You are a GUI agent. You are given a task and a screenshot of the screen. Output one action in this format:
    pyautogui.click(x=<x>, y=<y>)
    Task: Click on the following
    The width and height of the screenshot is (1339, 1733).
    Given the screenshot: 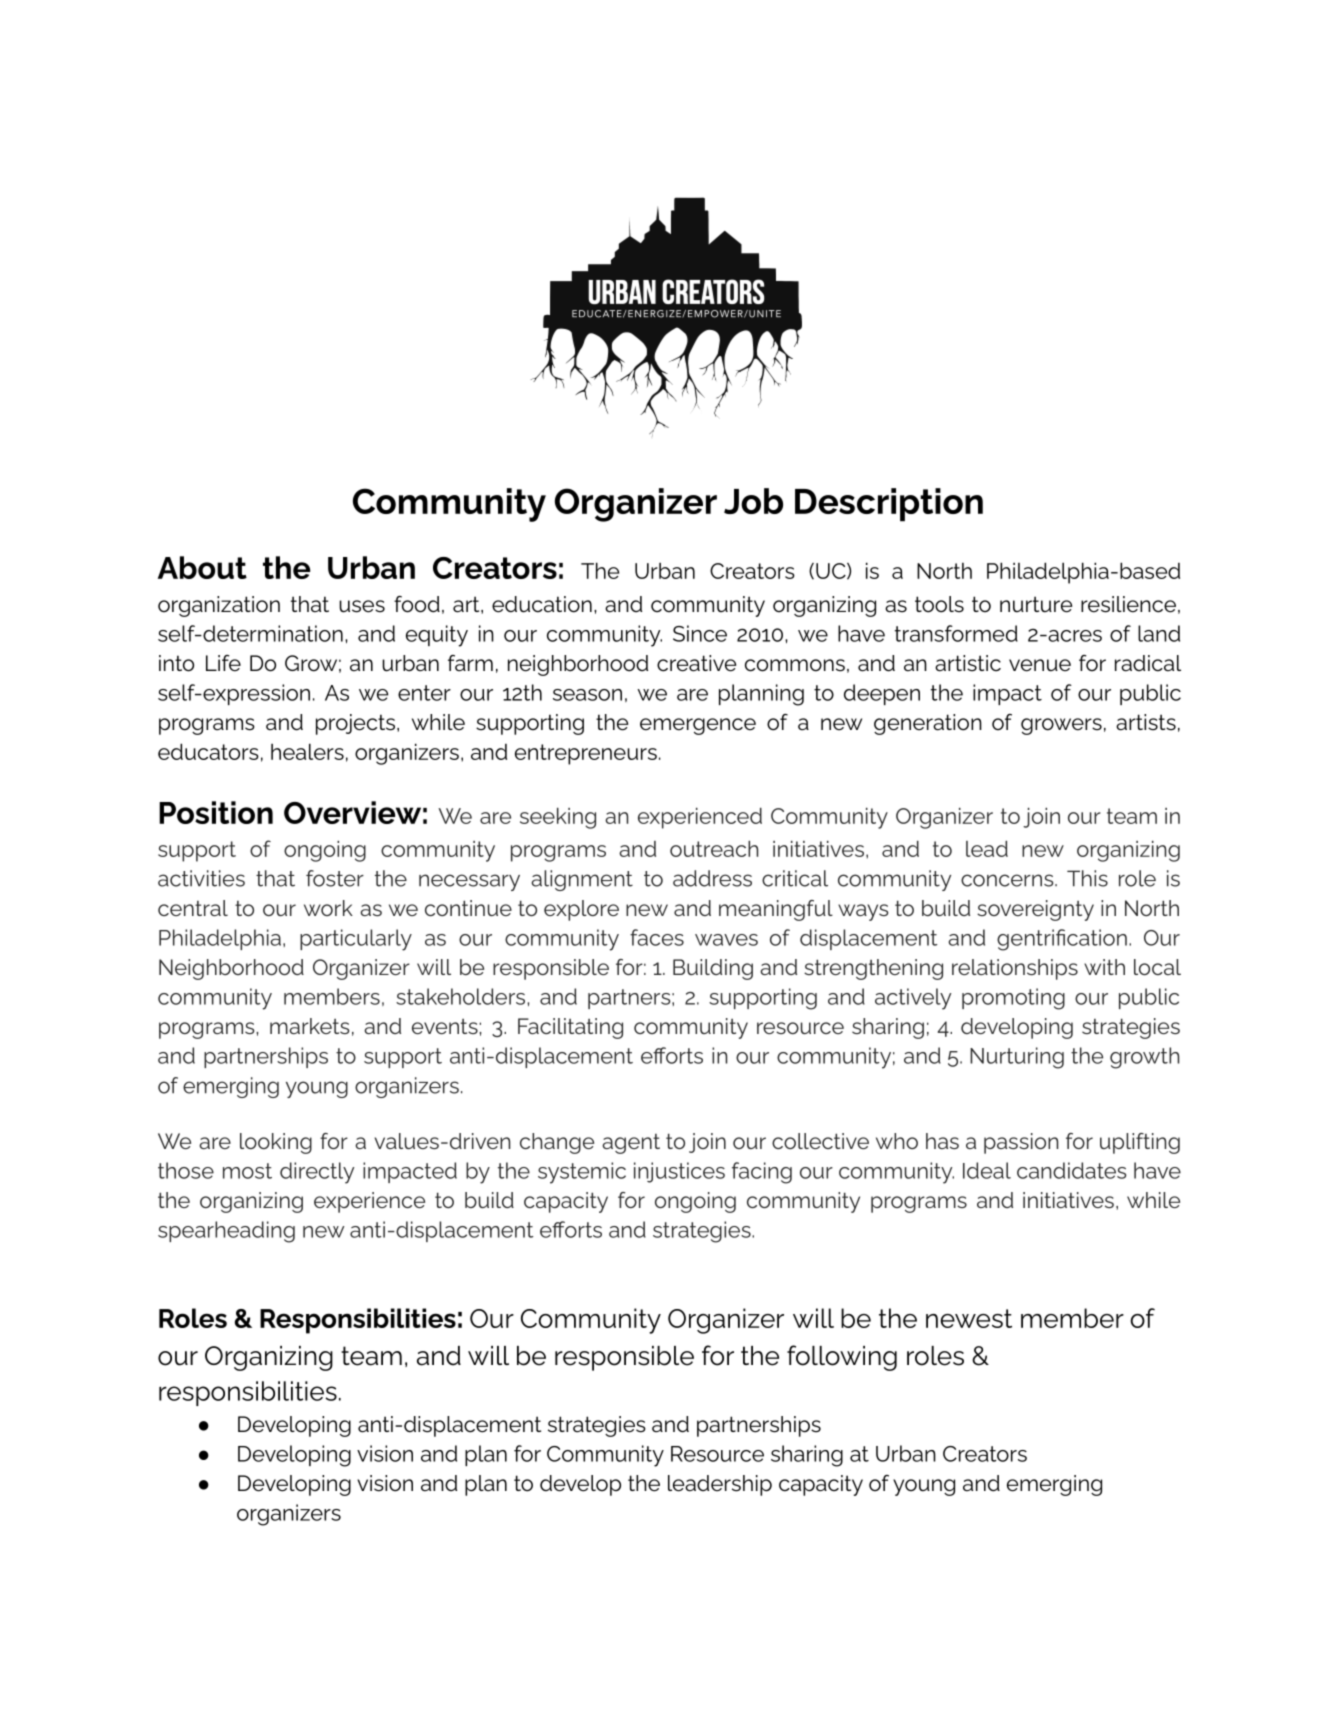 What is the action you would take?
    pyautogui.click(x=842, y=1358)
